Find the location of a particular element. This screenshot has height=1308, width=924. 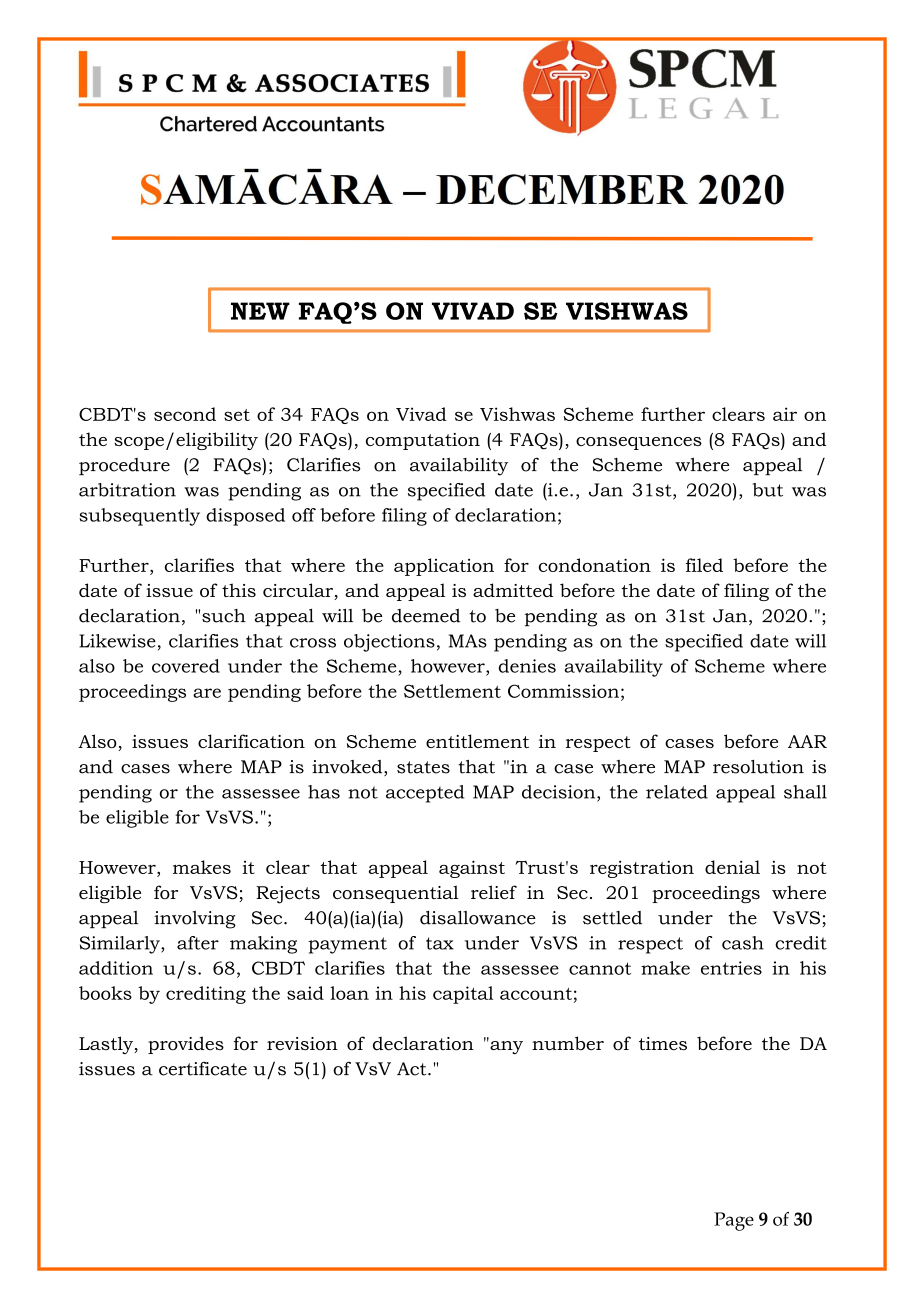

air is located at coordinates (785, 414).
